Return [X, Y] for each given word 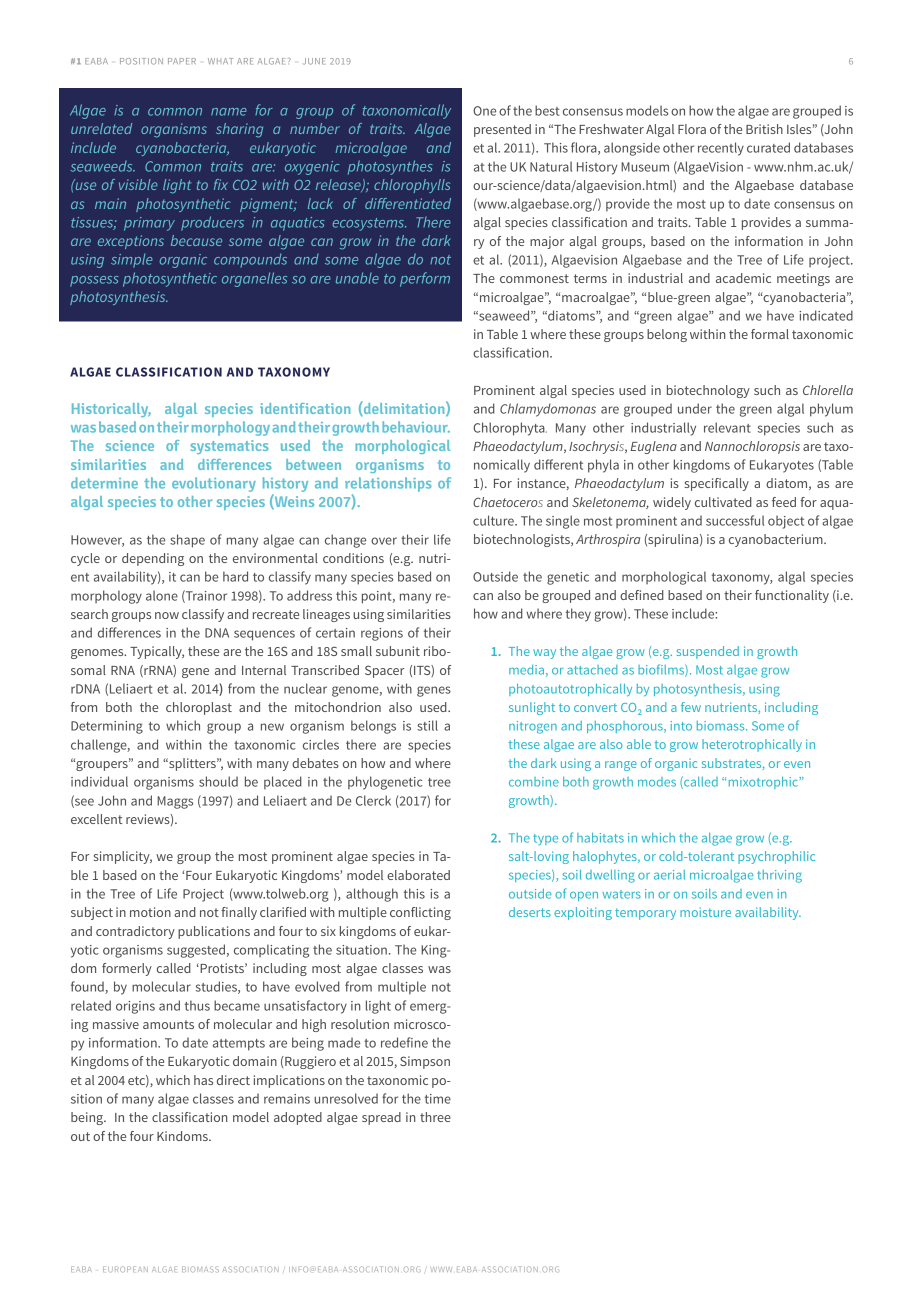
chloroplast [199, 708]
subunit [398, 651]
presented [502, 130]
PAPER [182, 61]
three [435, 1117]
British [764, 129]
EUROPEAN [125, 1269]
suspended [708, 652]
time [438, 1099]
